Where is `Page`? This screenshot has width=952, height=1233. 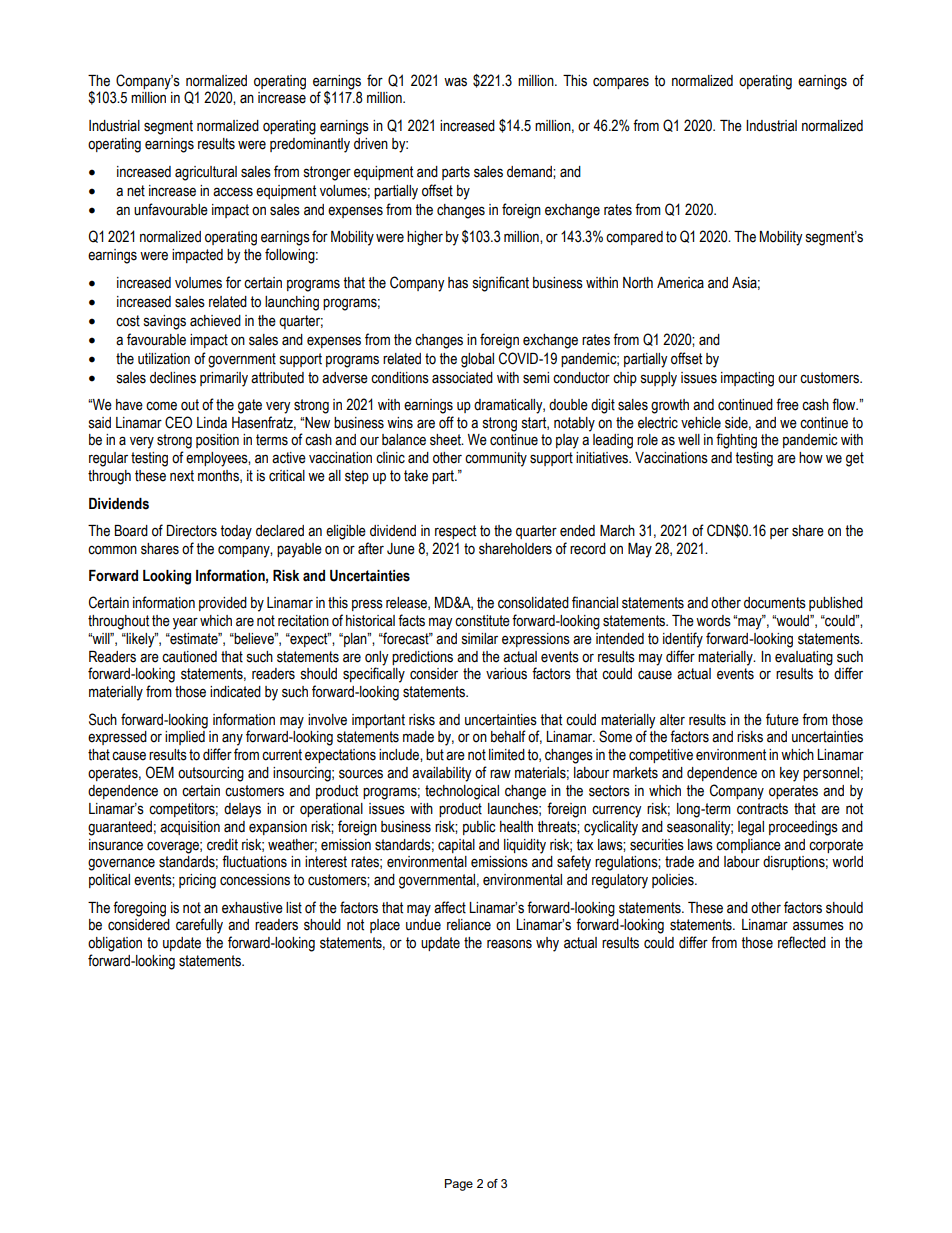
Page is located at coordinates (459, 1185).
